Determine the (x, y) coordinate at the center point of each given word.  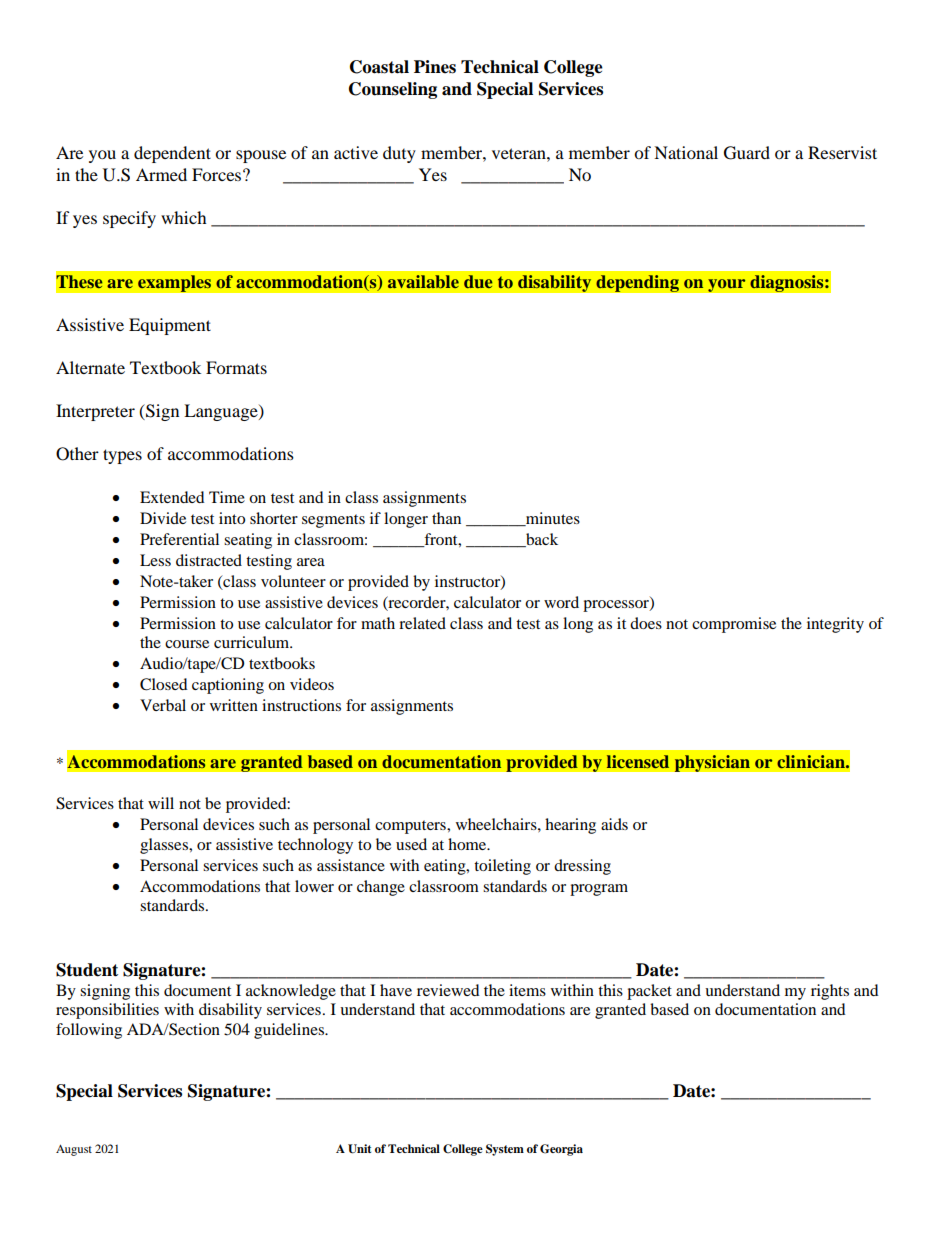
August (74, 1150)
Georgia (561, 1150)
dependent (172, 154)
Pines (435, 67)
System (505, 1150)
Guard (747, 153)
